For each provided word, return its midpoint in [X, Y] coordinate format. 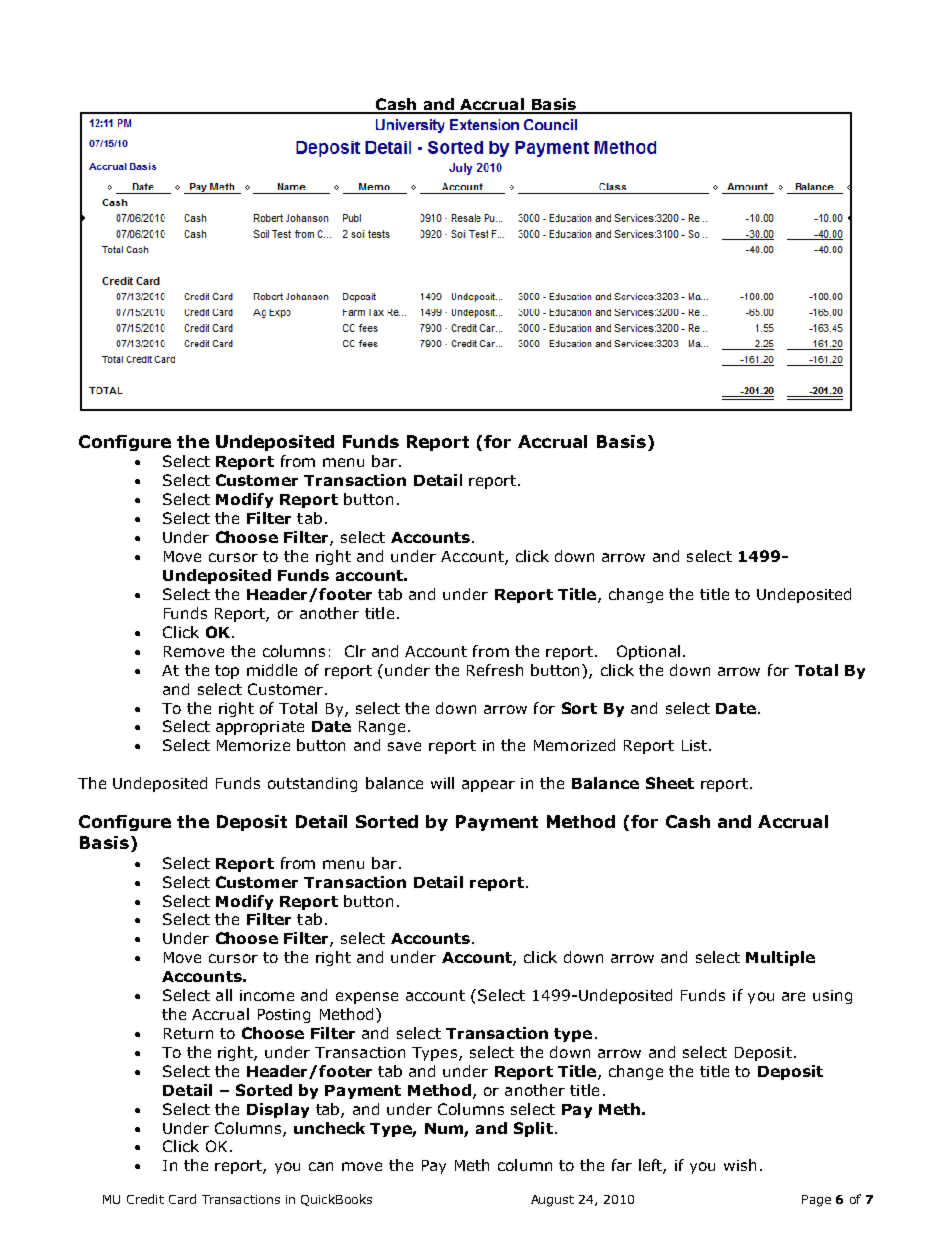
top [227, 672]
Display [278, 1110]
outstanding [312, 784]
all [224, 995]
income [267, 995]
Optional [648, 652]
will [442, 783]
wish [740, 1165]
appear [488, 786]
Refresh [495, 670]
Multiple [780, 958]
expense [367, 998]
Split [533, 1129]
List [694, 745]
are [793, 996]
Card [182, 1199]
